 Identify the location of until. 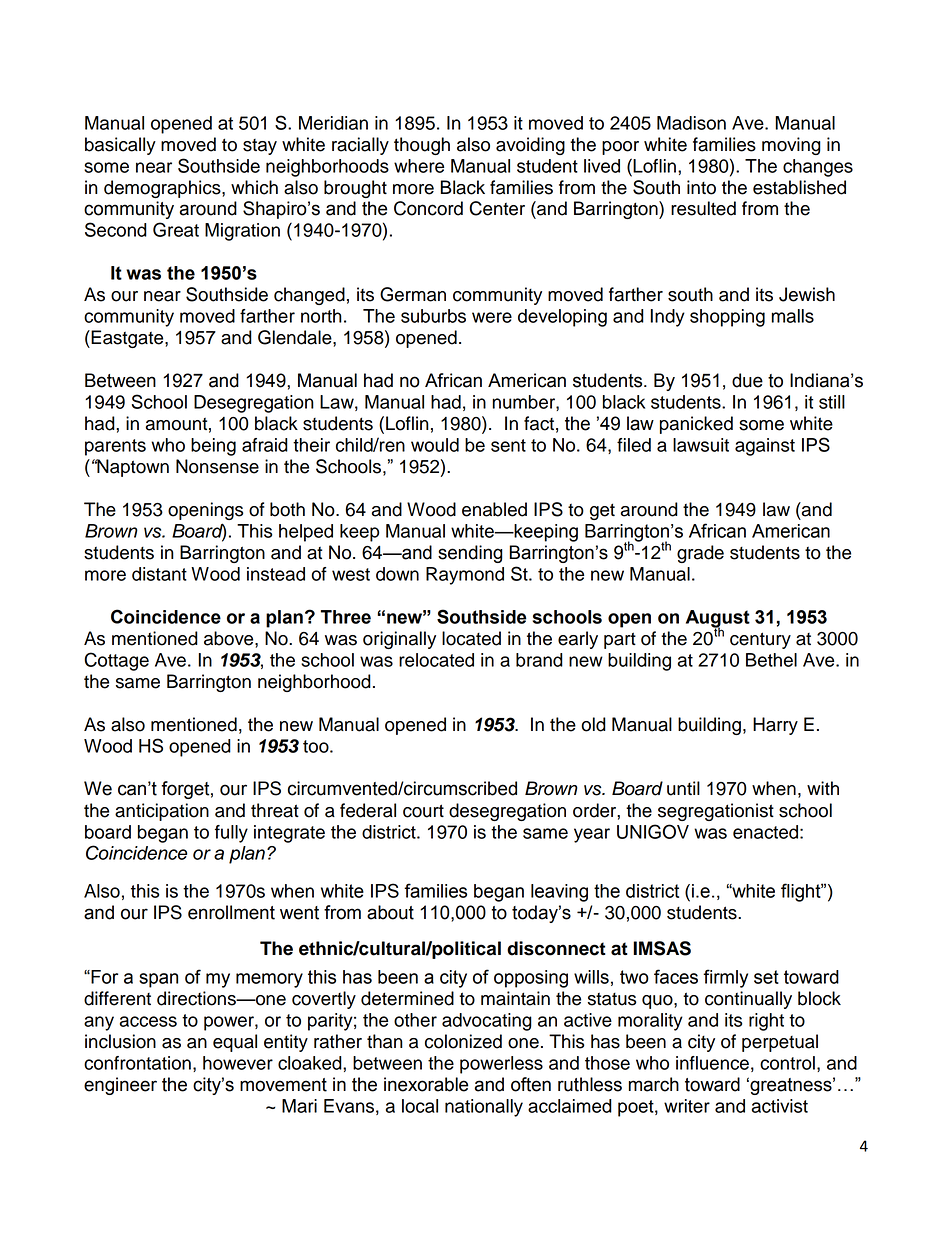
(683, 788).
